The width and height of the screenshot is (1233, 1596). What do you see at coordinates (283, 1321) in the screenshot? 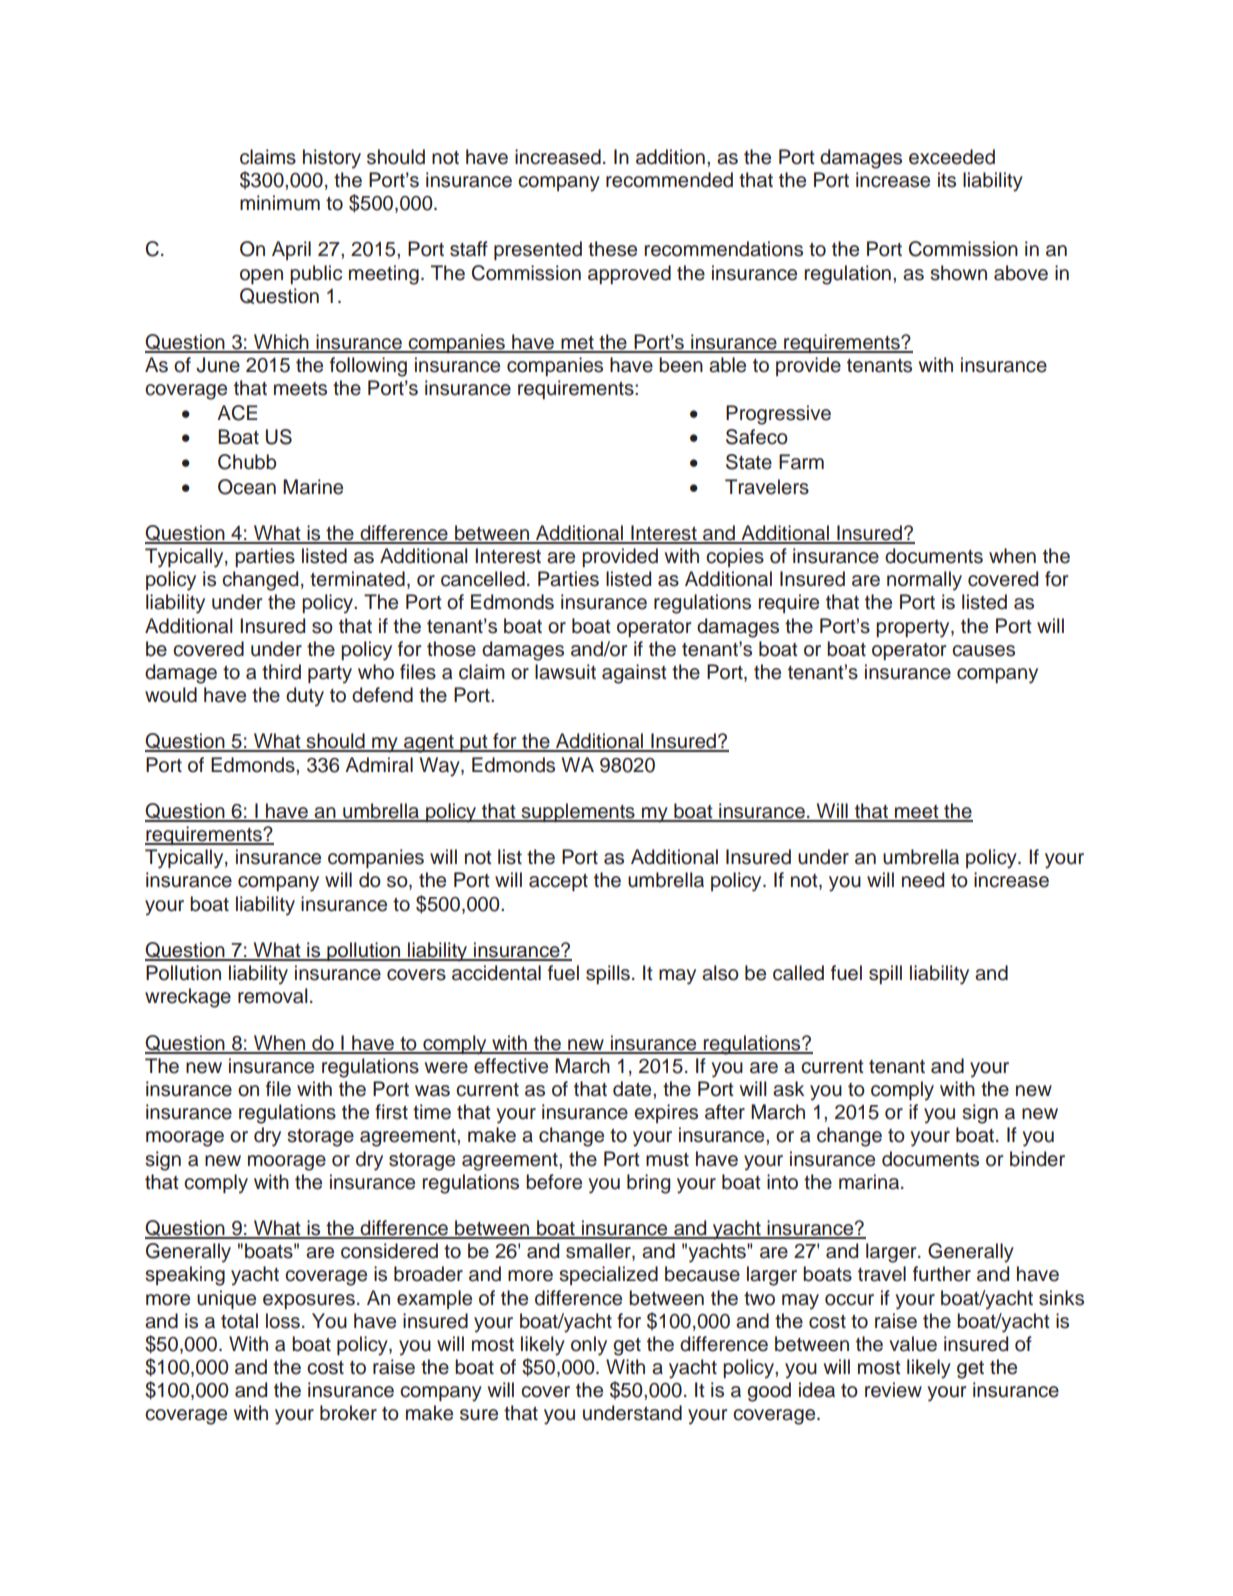
I see `loss` at bounding box center [283, 1321].
